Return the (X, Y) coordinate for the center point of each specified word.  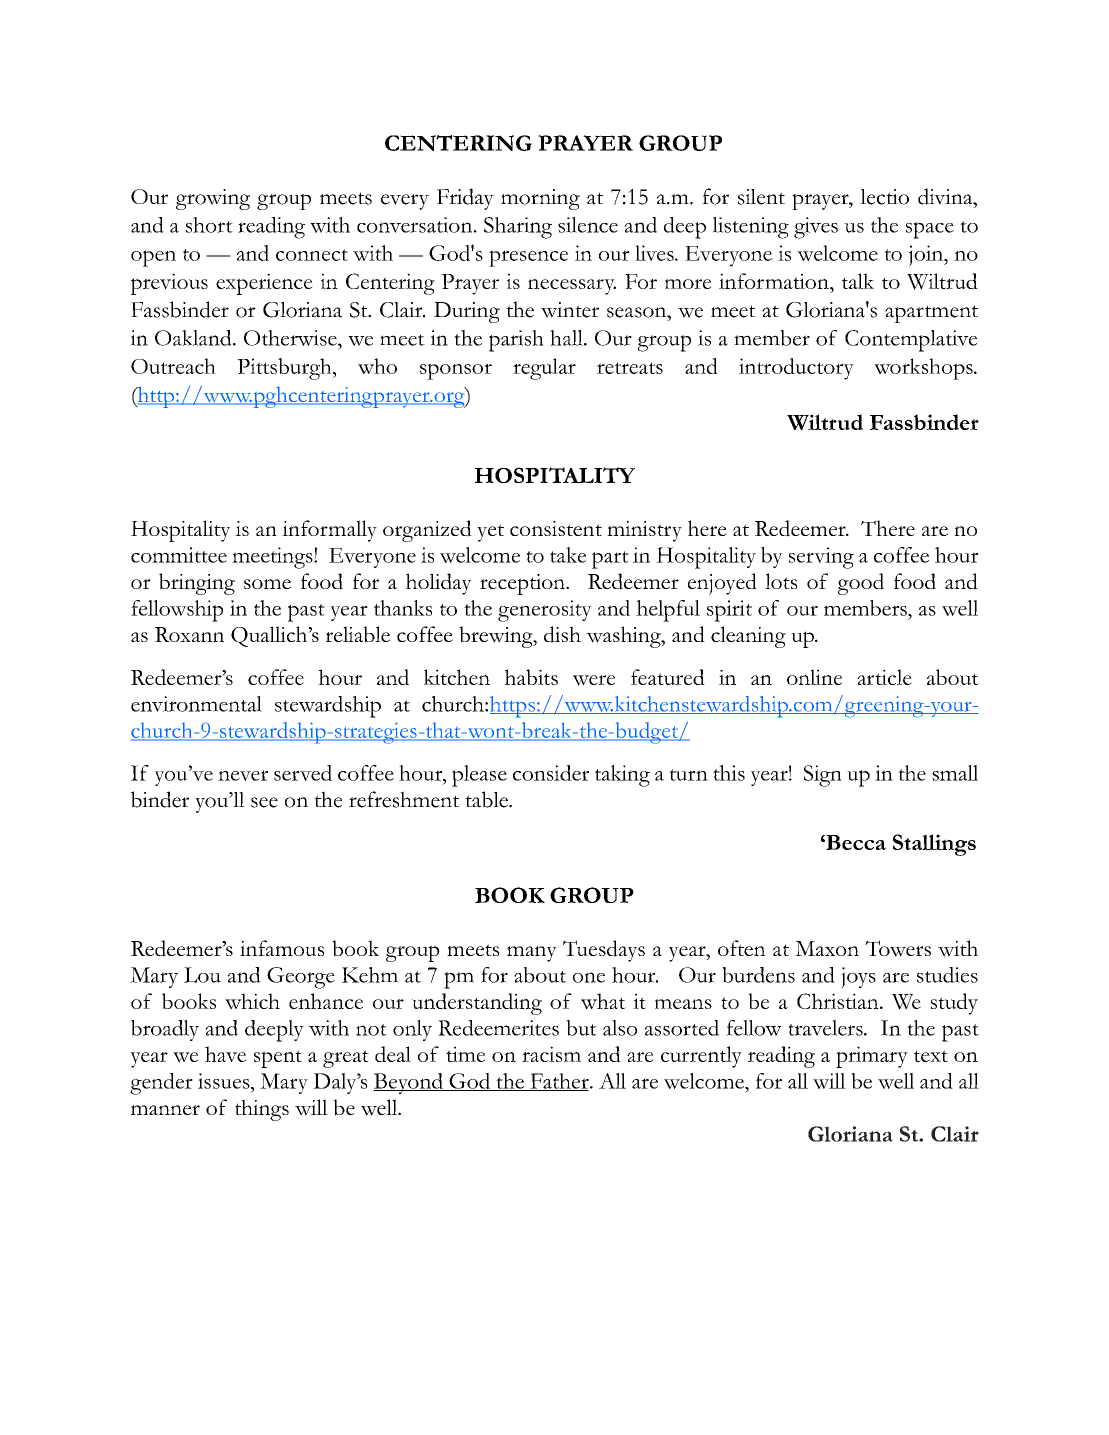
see (264, 802)
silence (588, 225)
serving (821, 558)
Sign (823, 776)
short (209, 225)
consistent (556, 528)
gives (816, 228)
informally (329, 531)
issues (225, 1081)
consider (551, 773)
